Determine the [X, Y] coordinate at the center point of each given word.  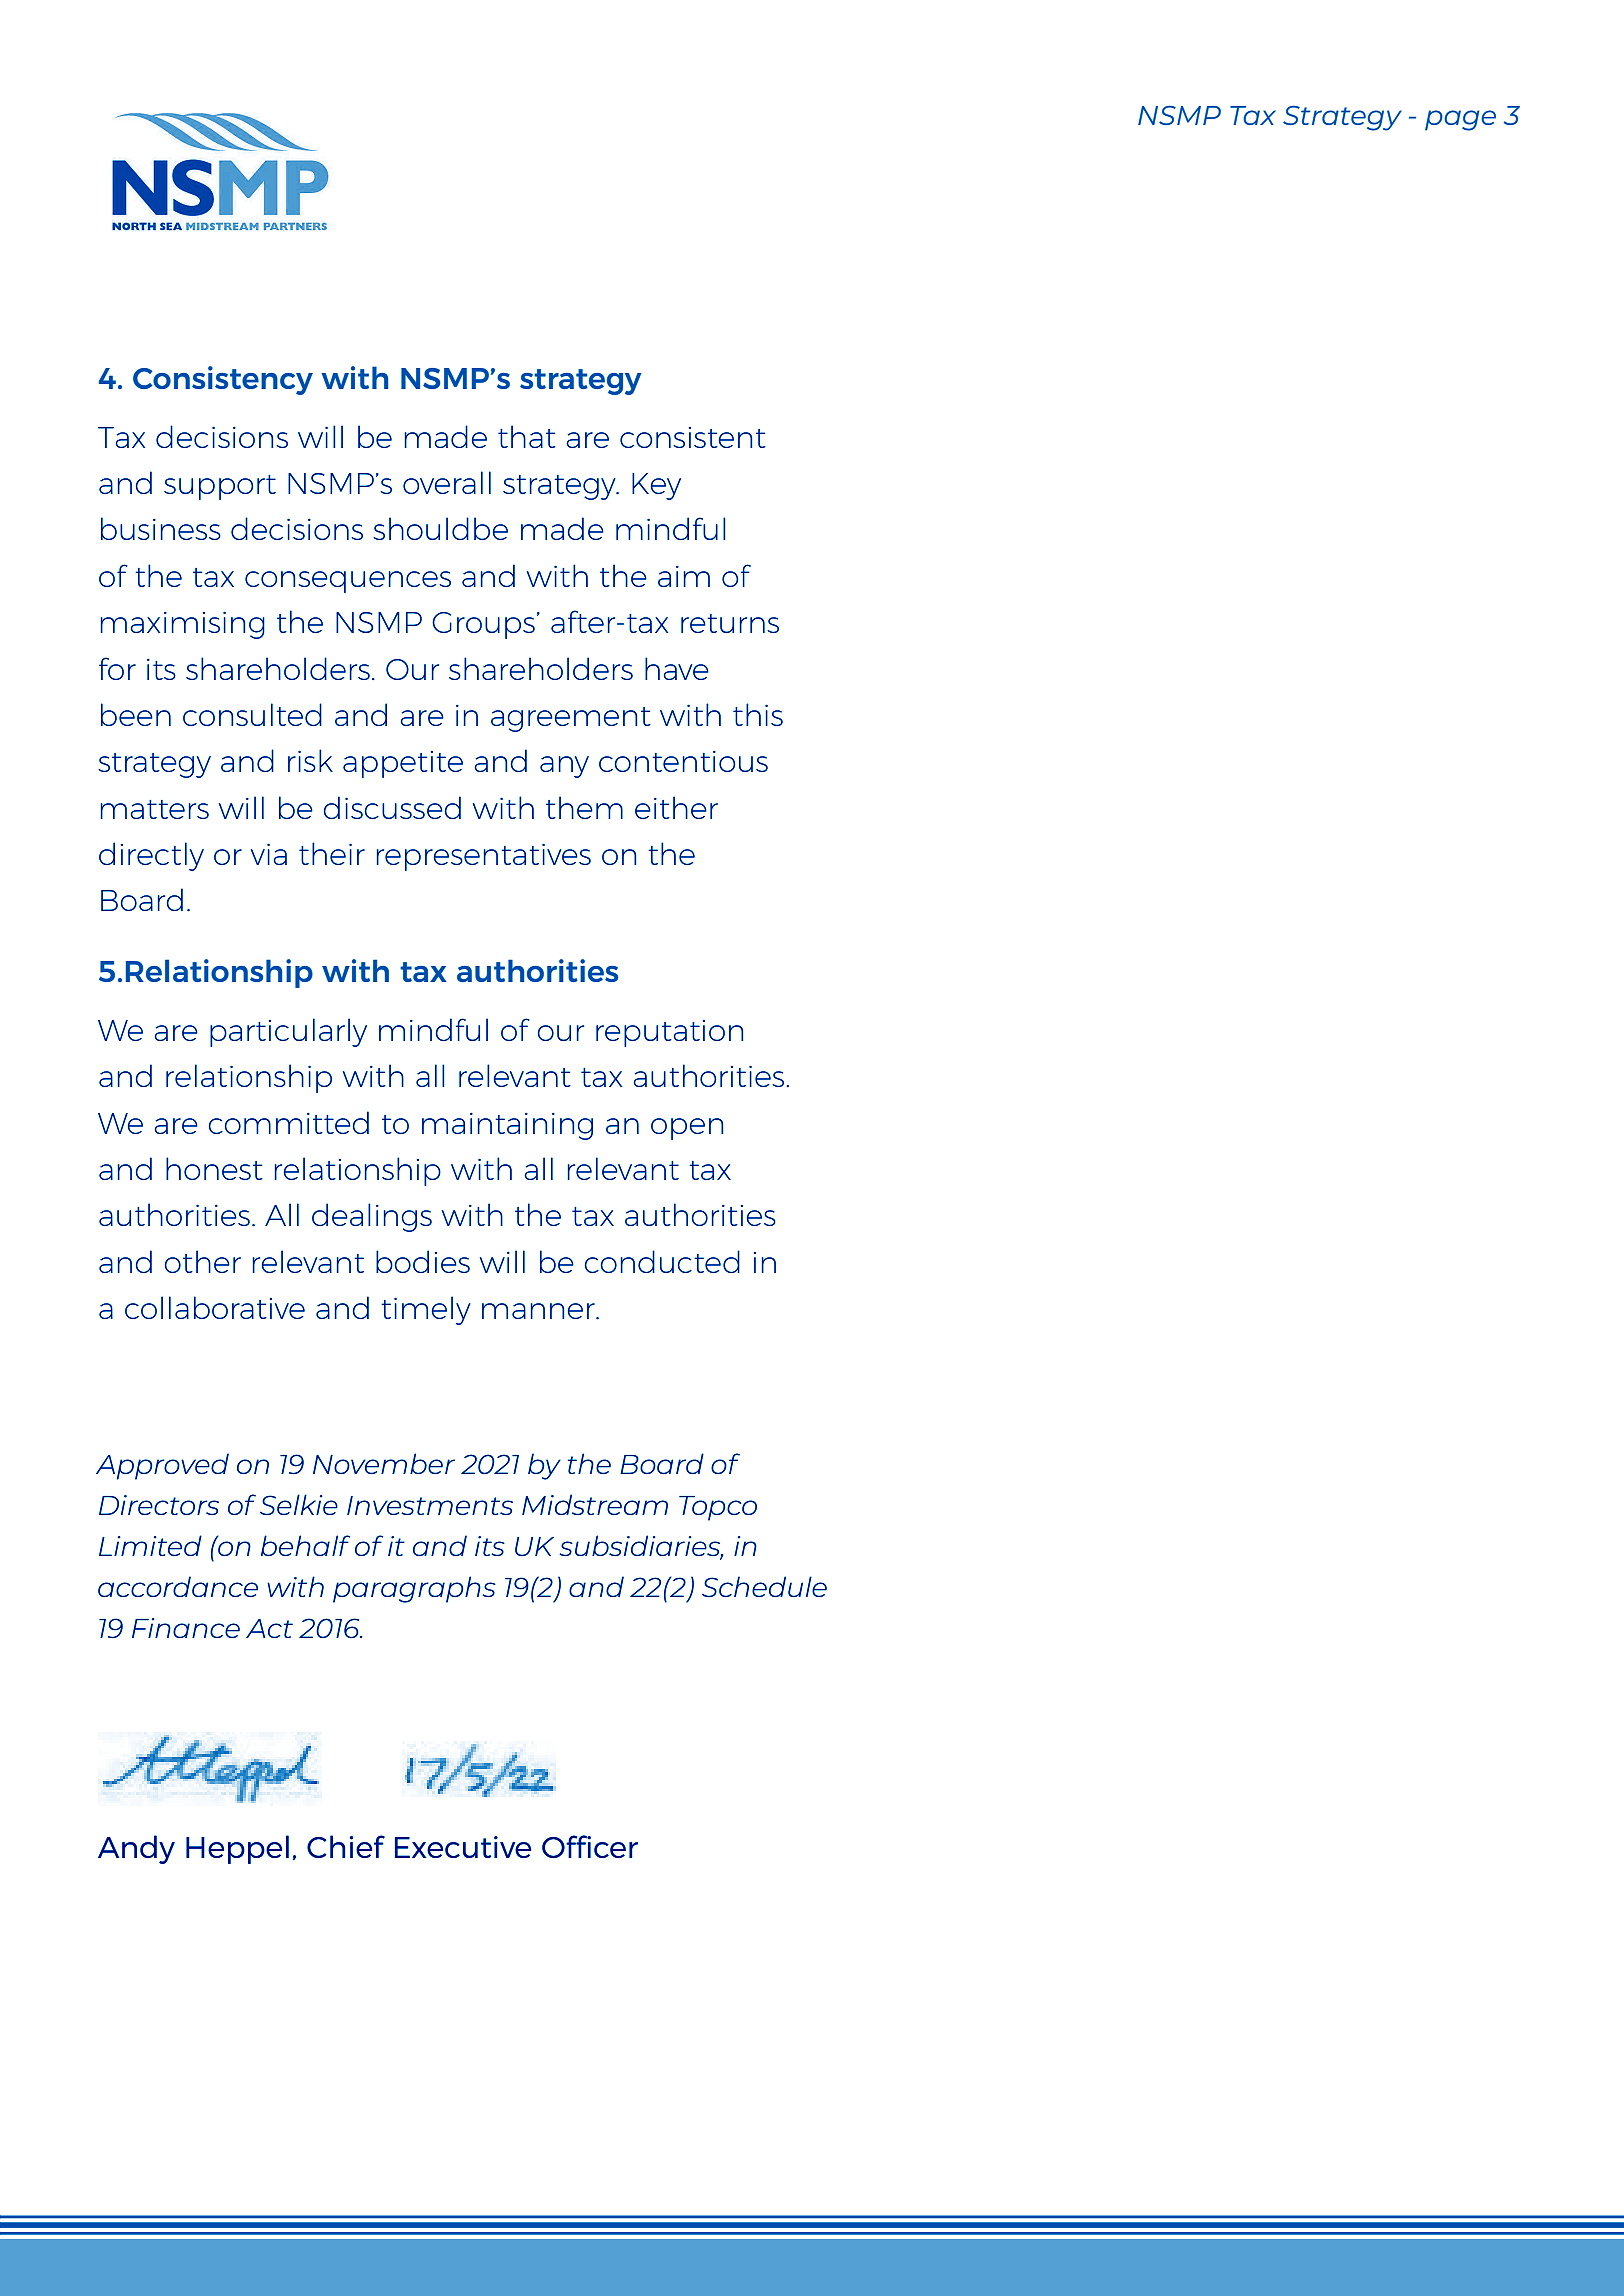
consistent [693, 437]
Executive [463, 1847]
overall [447, 482]
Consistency [223, 380]
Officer [590, 1846]
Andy [136, 1849]
